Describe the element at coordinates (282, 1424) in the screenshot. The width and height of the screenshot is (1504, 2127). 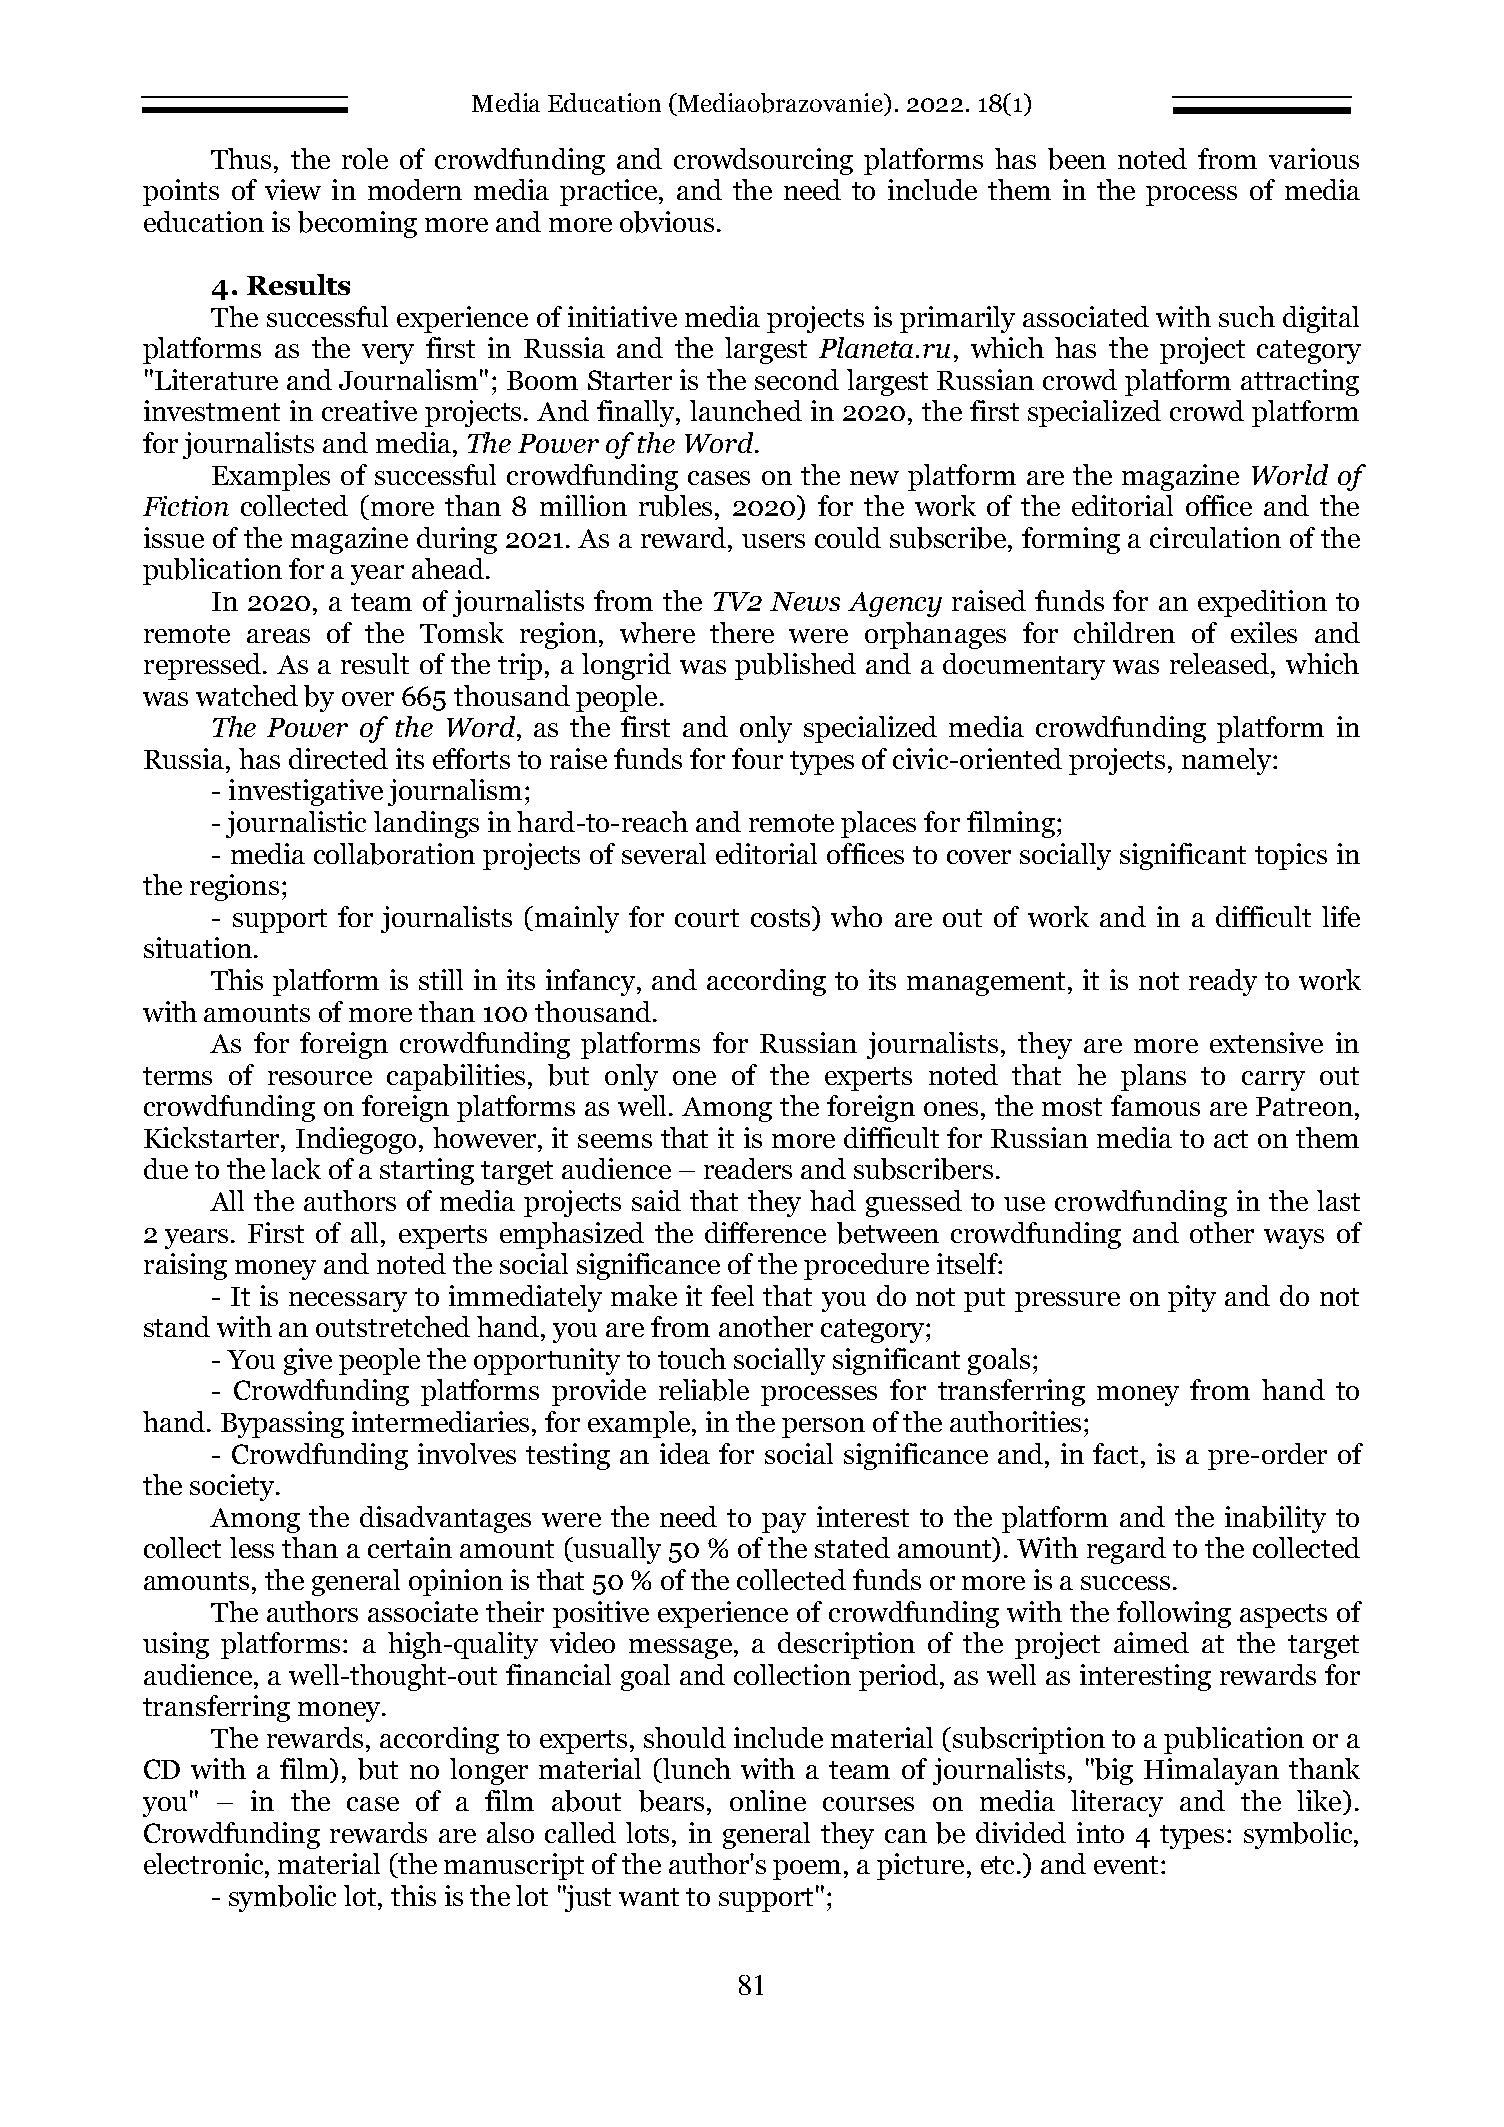
I see `Bypassing` at that location.
